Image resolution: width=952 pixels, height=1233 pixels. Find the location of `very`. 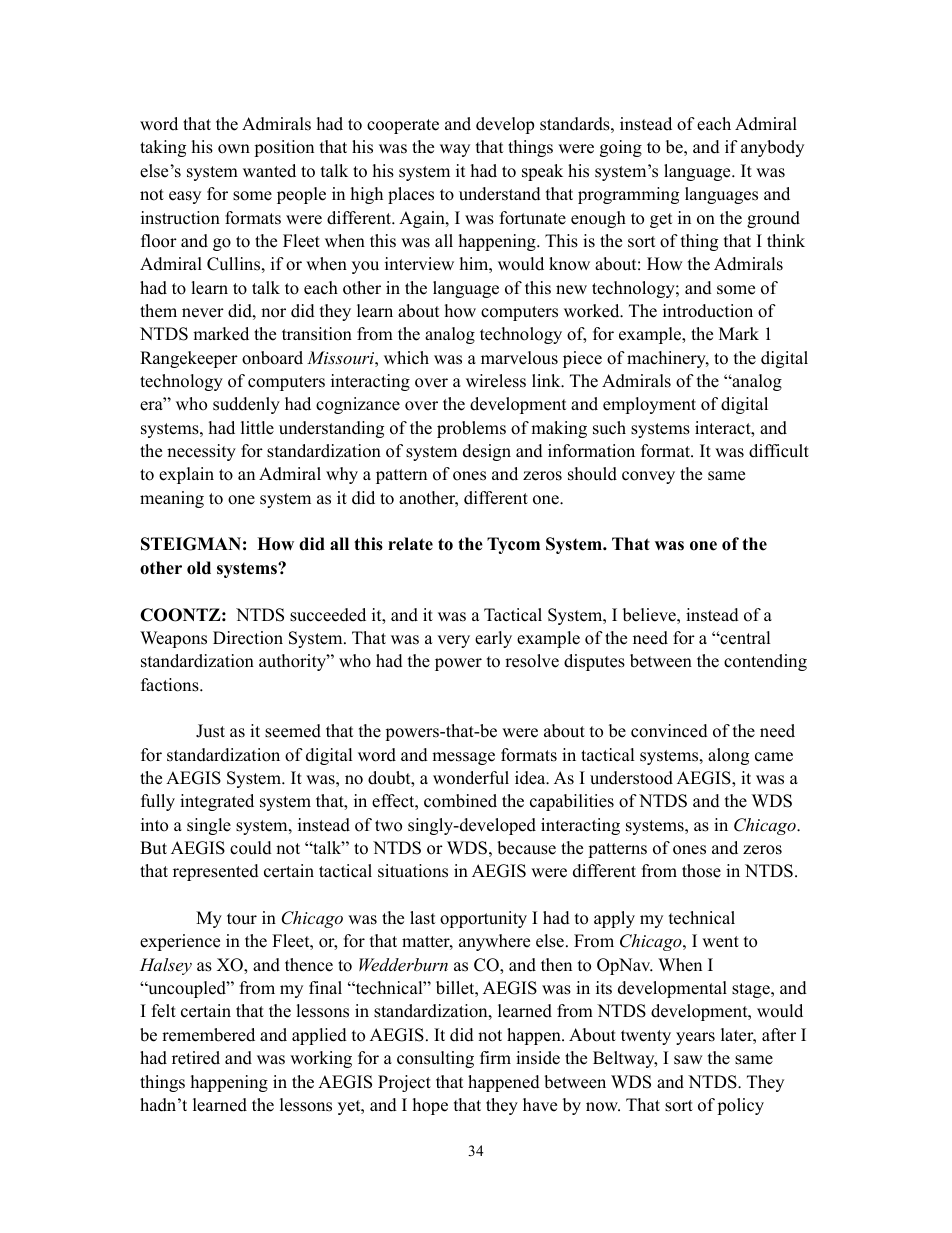

very is located at coordinates (453, 641).
